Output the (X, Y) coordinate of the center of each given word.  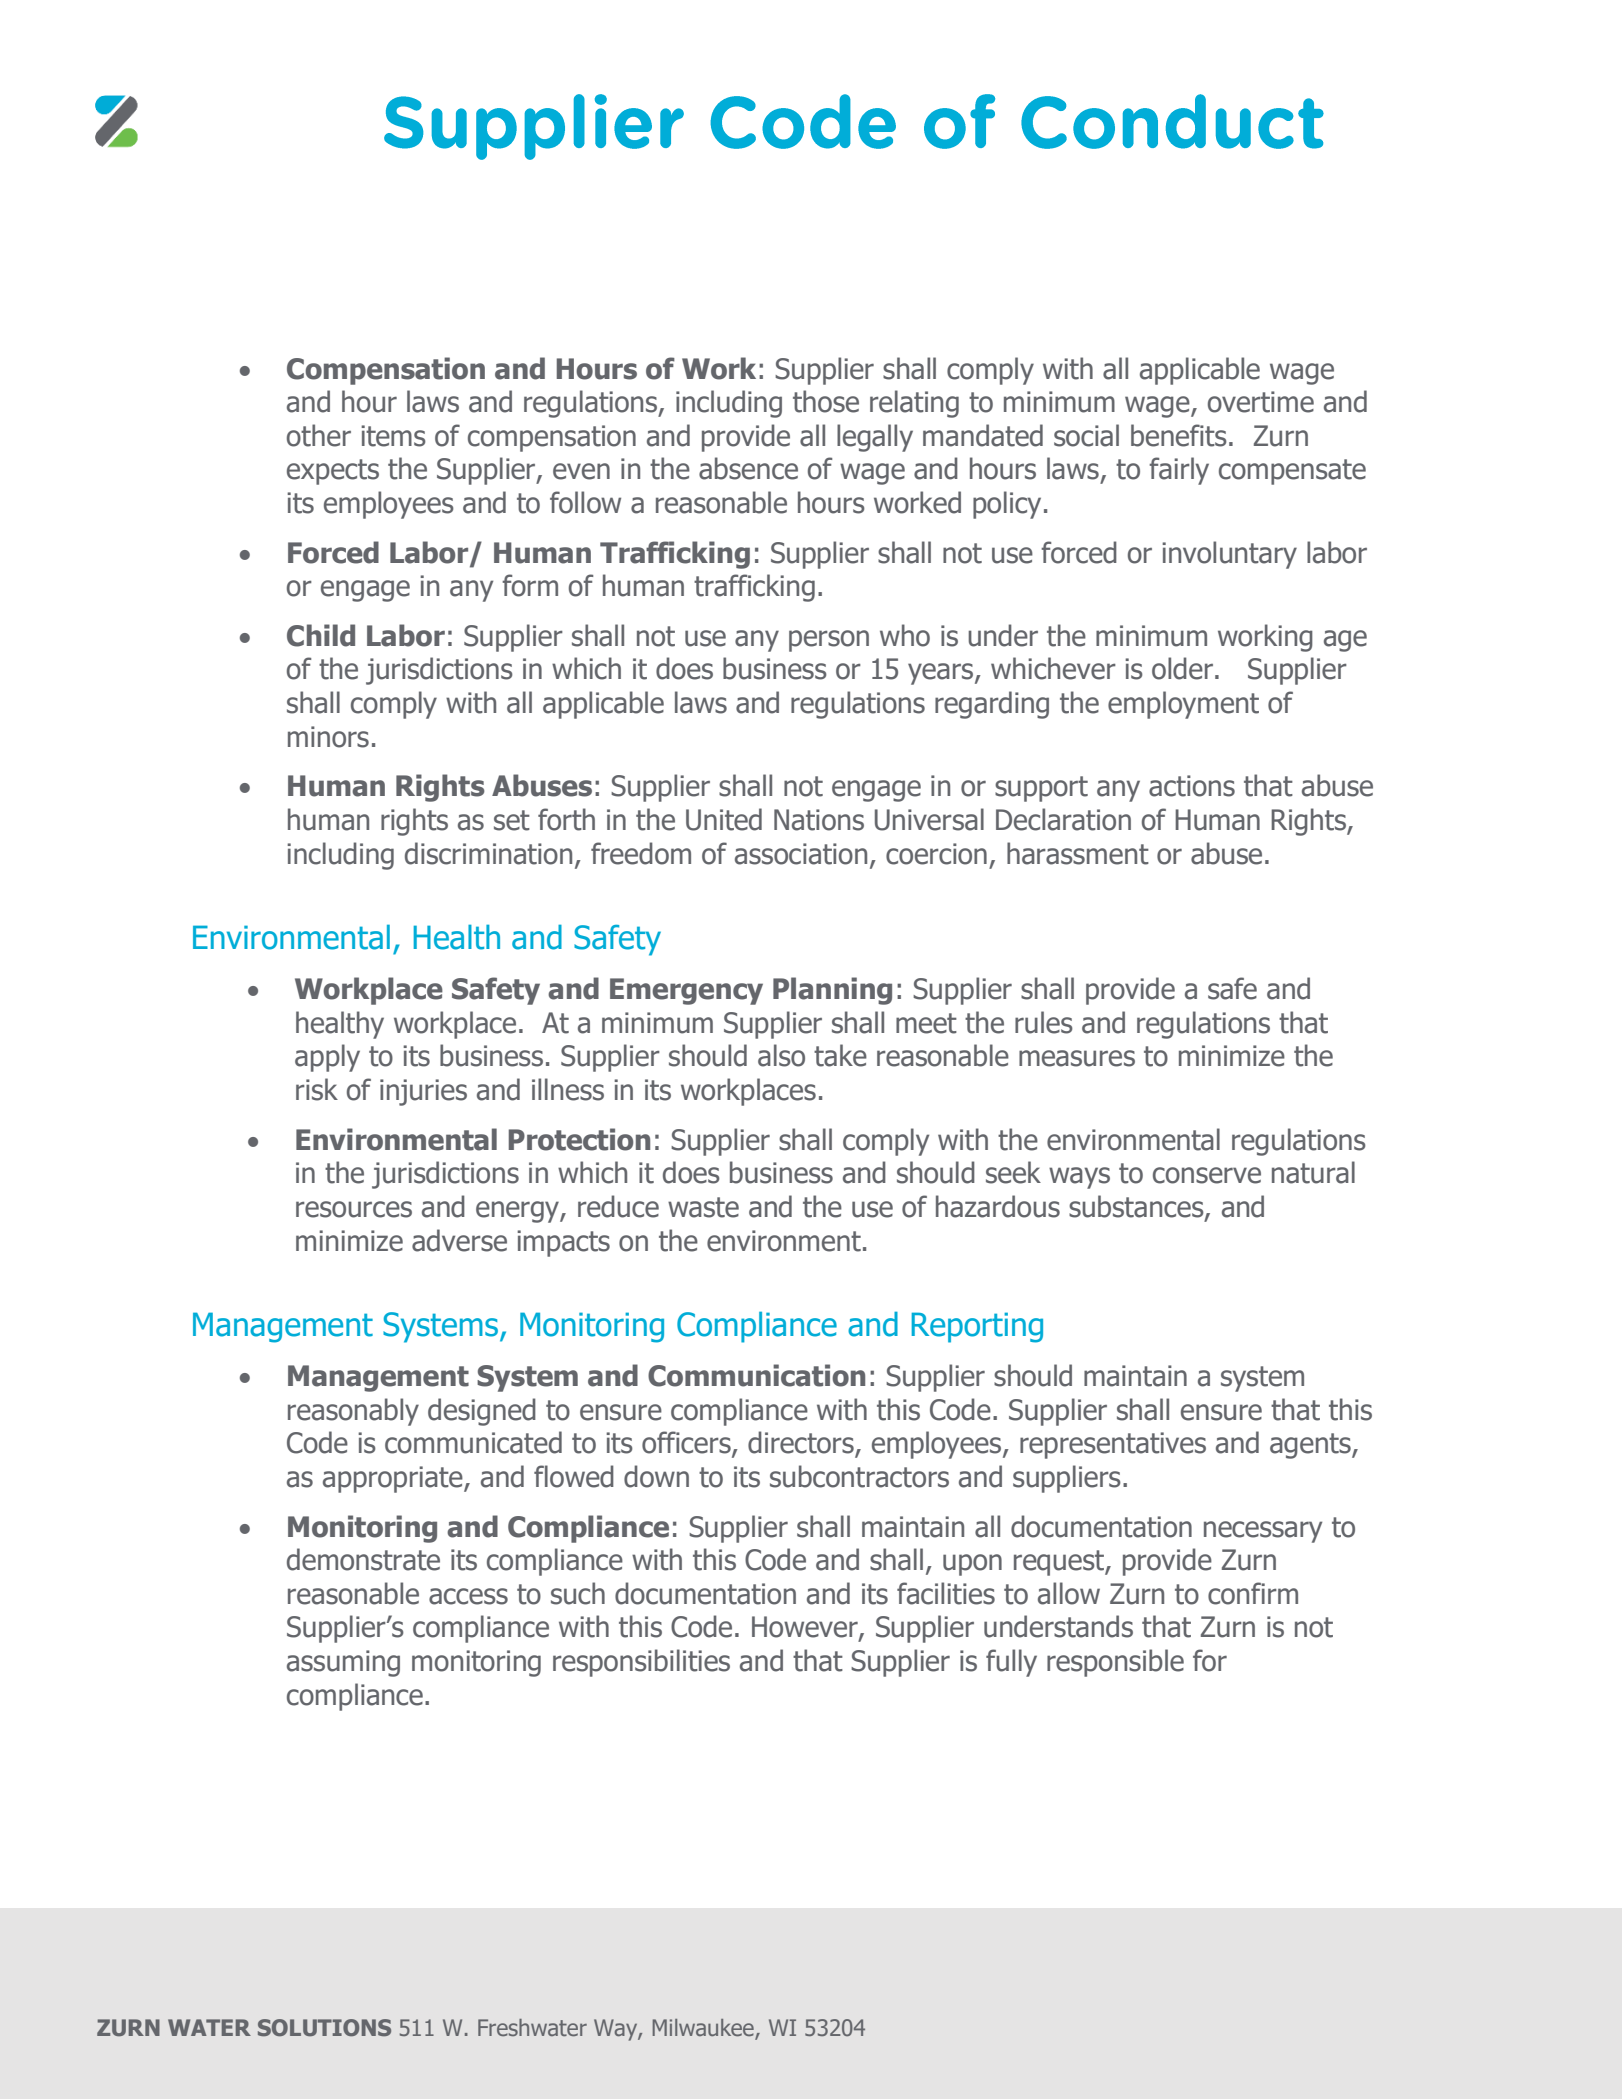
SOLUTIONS (324, 2027)
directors (802, 1443)
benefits (1179, 435)
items (393, 436)
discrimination (488, 853)
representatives (1113, 1445)
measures (1077, 1058)
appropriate (394, 1479)
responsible (1115, 1663)
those (826, 401)
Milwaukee (704, 2029)
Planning (832, 991)
